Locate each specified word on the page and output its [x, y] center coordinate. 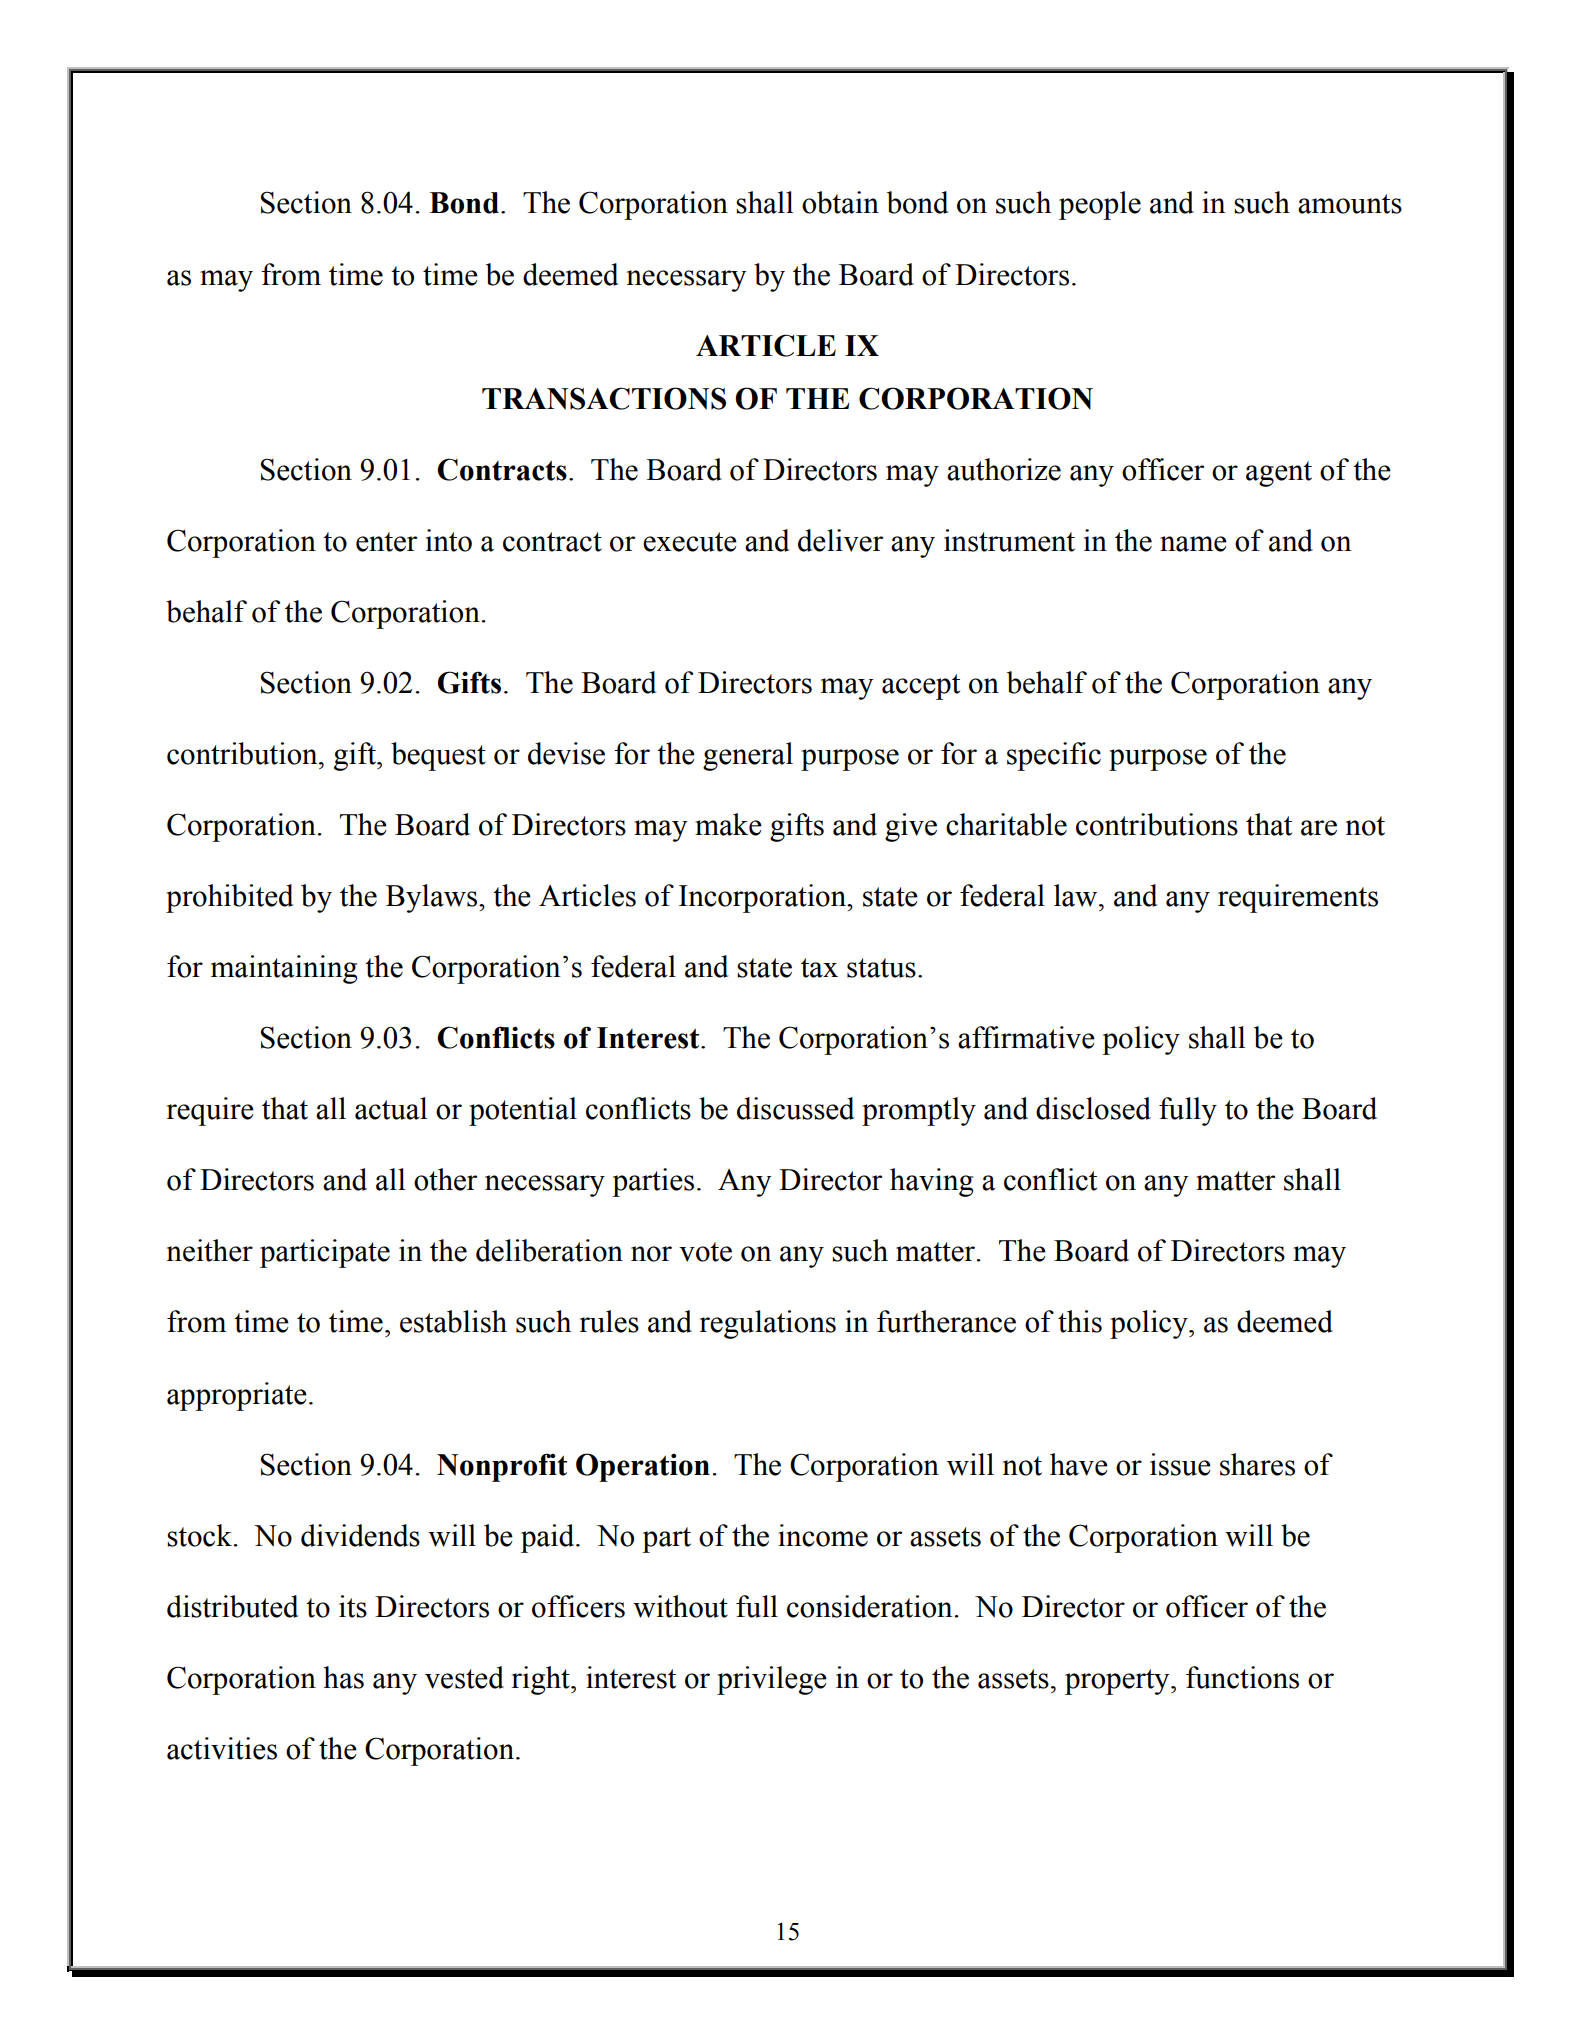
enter [386, 542]
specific [1054, 756]
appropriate [237, 1396]
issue [1180, 1464]
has [343, 1677]
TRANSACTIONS [604, 398]
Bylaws [431, 898]
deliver [840, 540]
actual [391, 1108]
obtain [840, 202]
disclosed [1093, 1108]
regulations [768, 1324]
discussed [796, 1108]
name [1193, 544]
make [728, 824]
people [1100, 205]
